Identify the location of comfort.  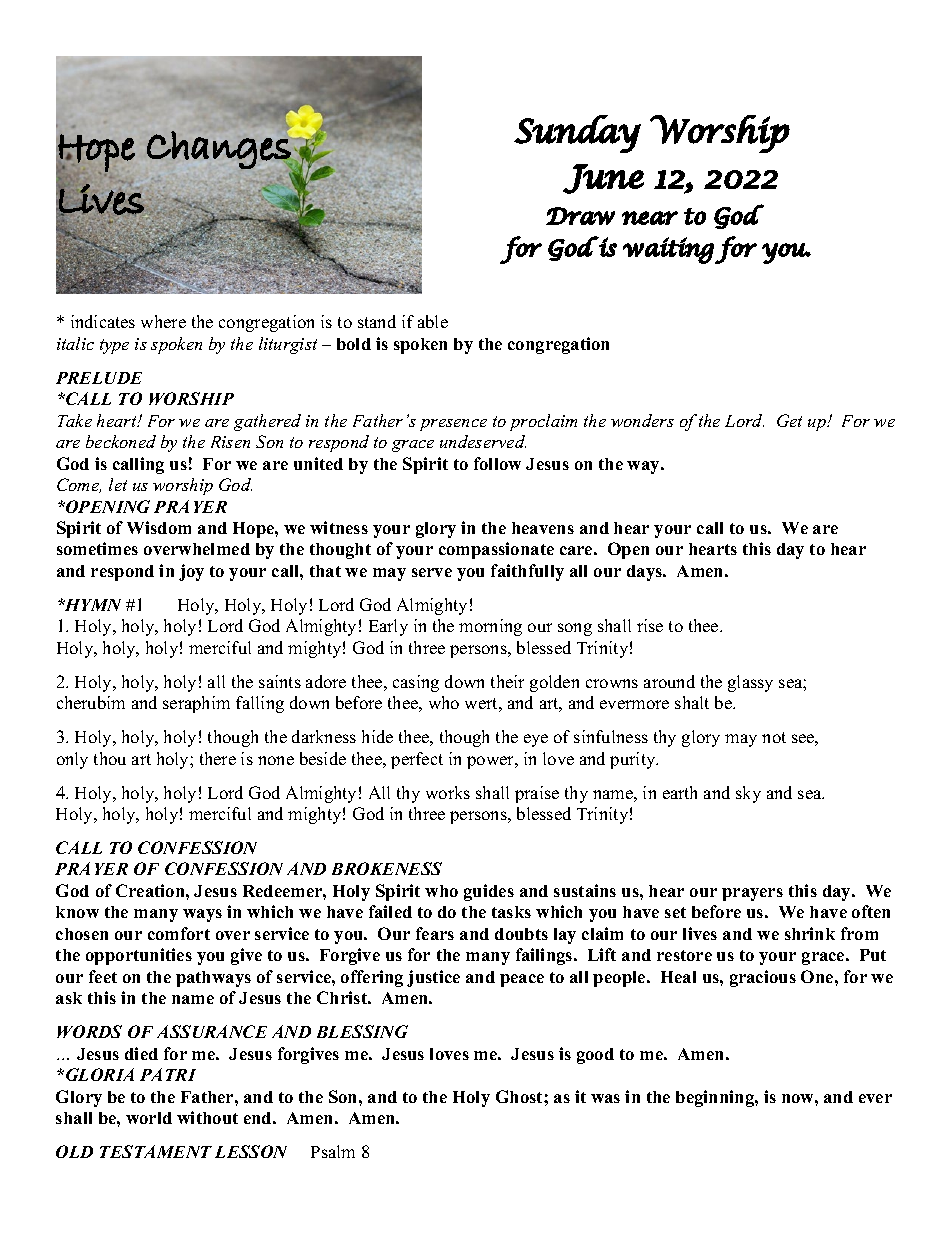
(179, 933).
